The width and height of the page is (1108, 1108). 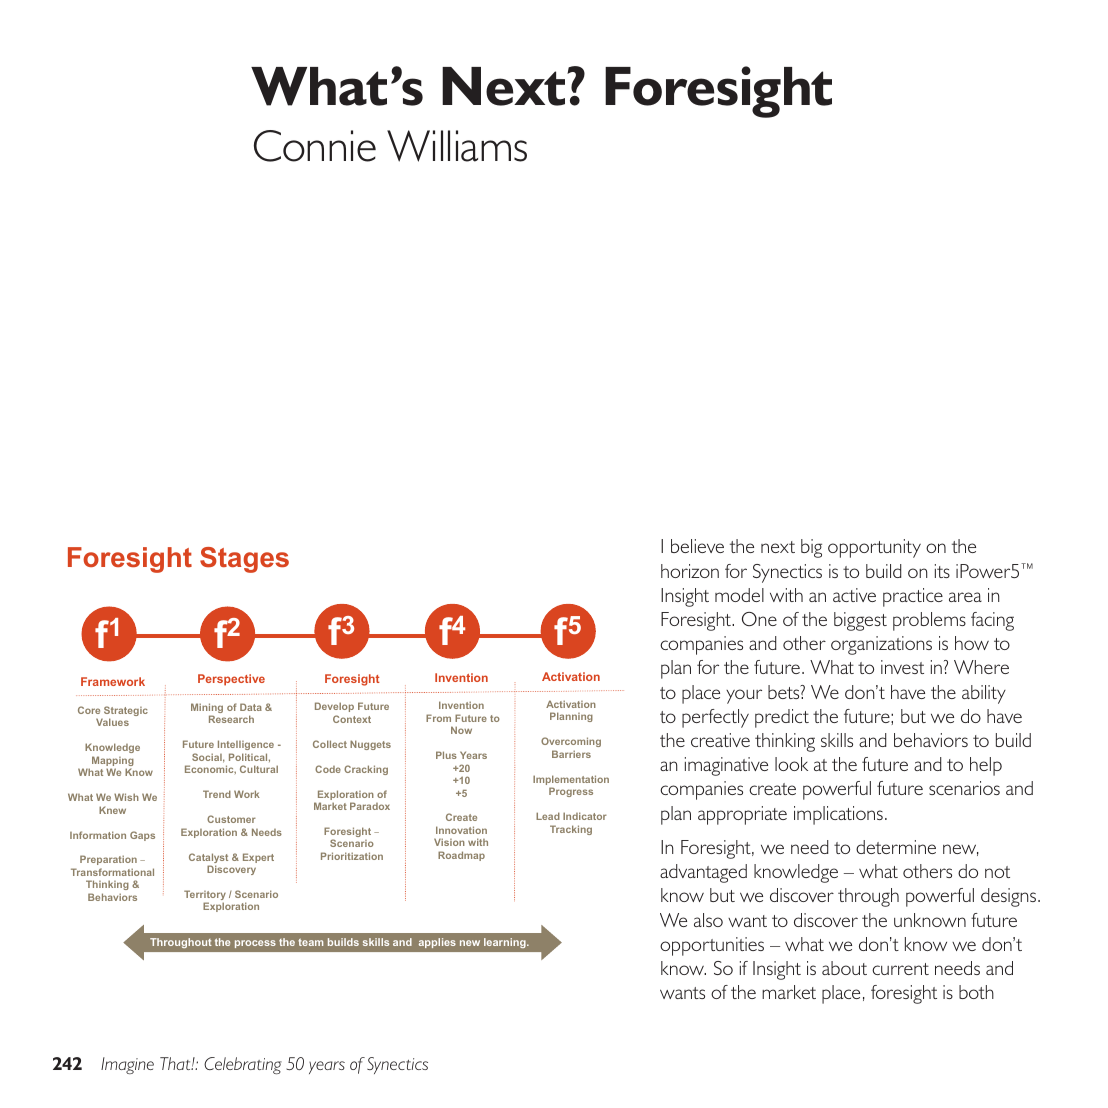 I want to click on opportunity, so click(x=874, y=548).
